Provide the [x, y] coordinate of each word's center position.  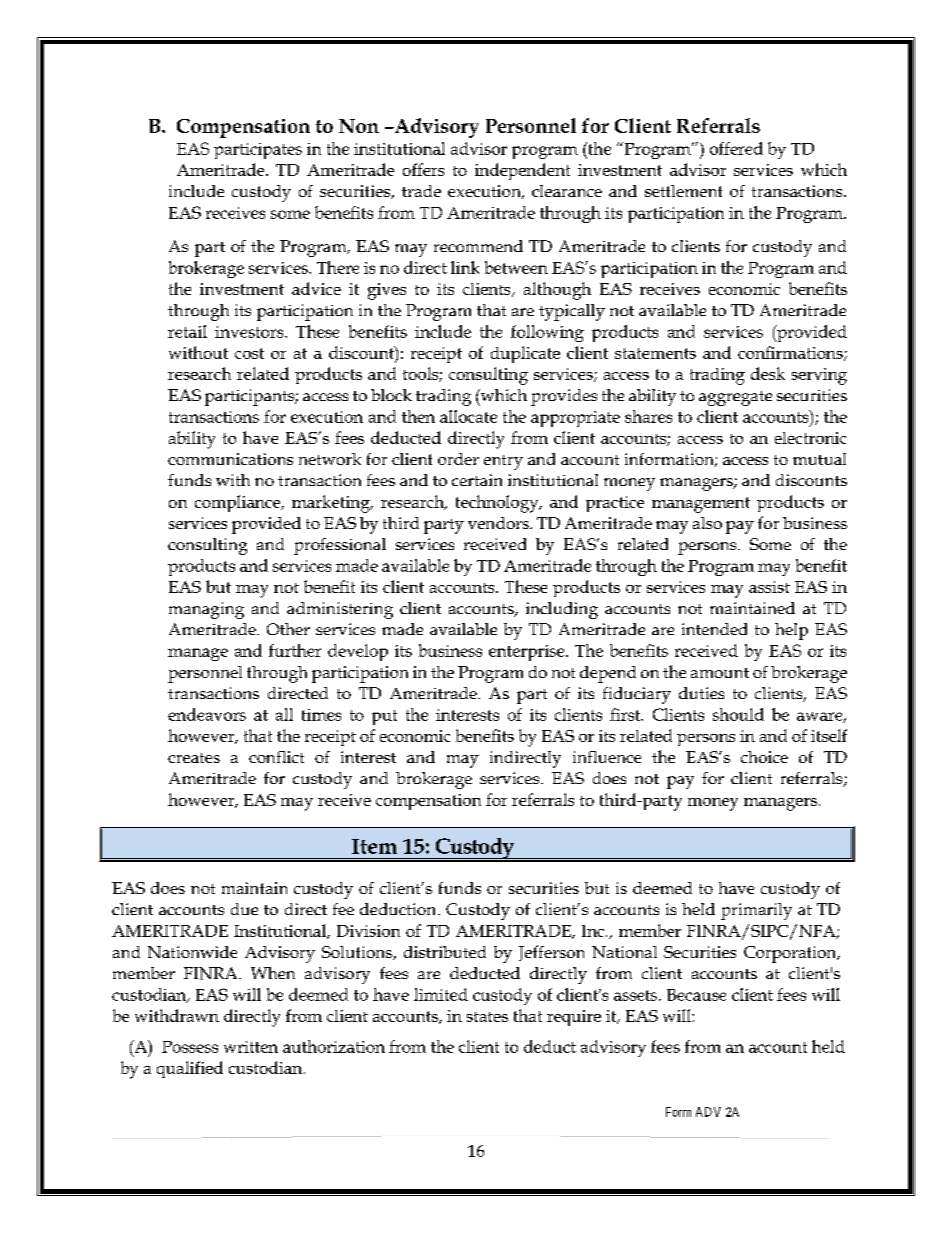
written [251, 1047]
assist [769, 587]
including [562, 610]
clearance [567, 191]
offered [736, 148]
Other [288, 629]
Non [359, 126]
